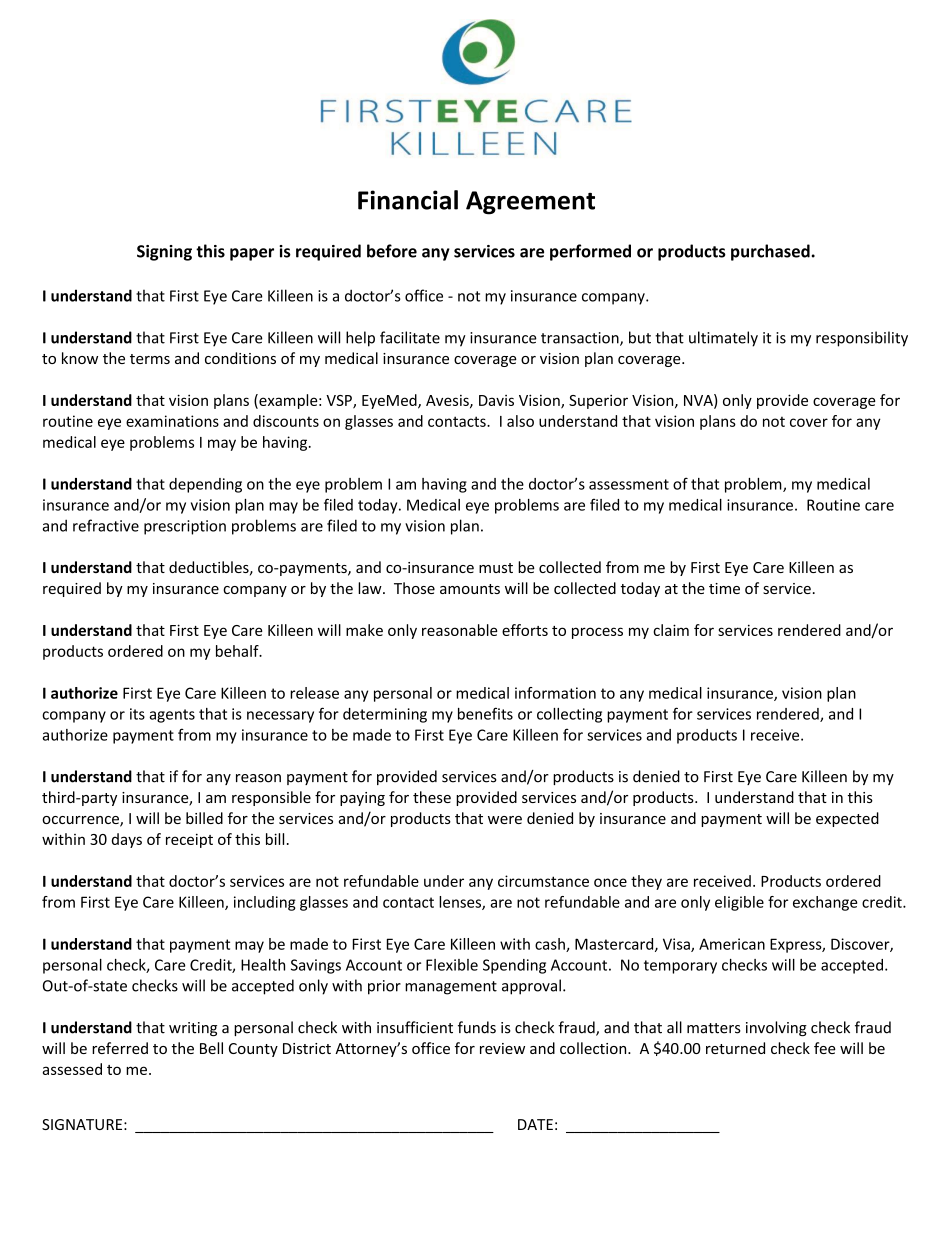 This screenshot has width=952, height=1233. Describe the element at coordinates (238, 651) in the screenshot. I see `behalf` at that location.
